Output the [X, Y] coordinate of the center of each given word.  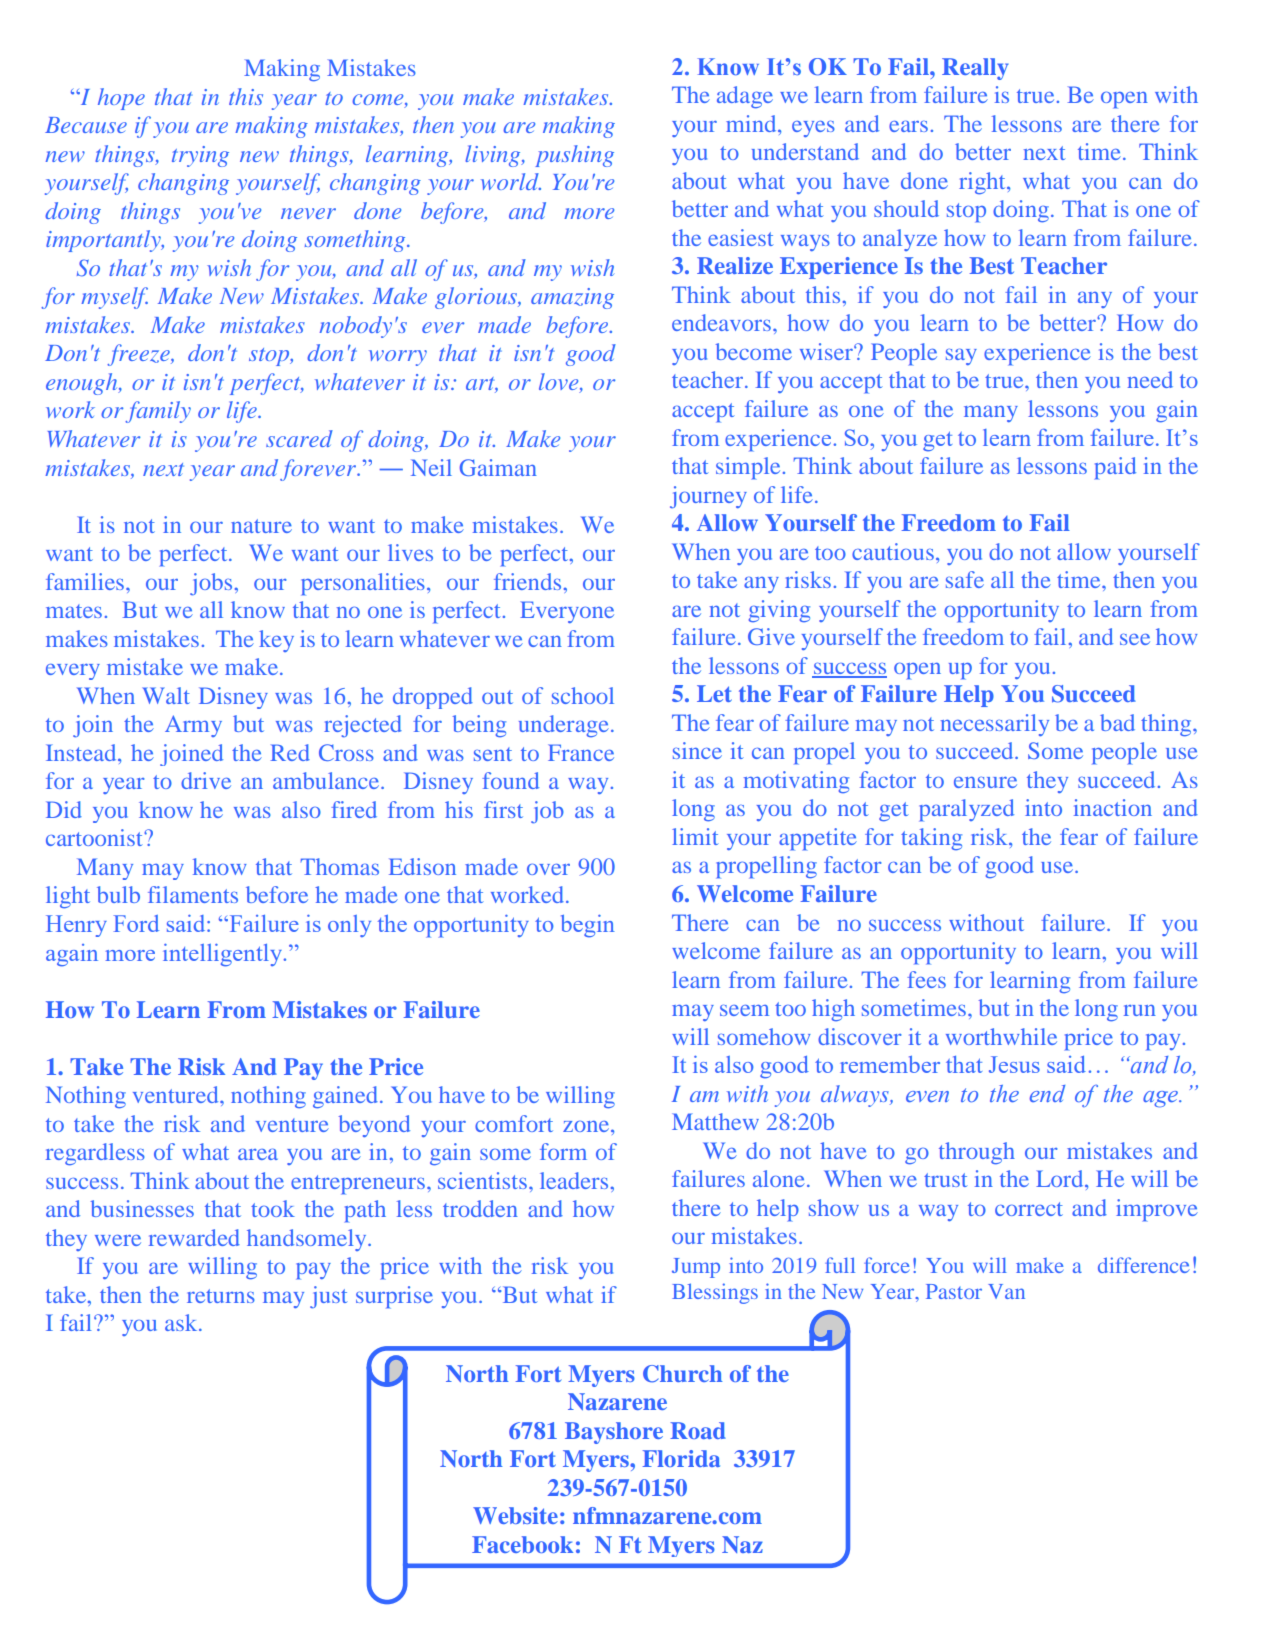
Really [975, 69]
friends [527, 581]
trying [200, 156]
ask [182, 1322]
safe [965, 579]
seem [744, 1010]
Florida [681, 1458]
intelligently [222, 955]
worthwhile [1001, 1036]
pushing [574, 156]
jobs [211, 584]
